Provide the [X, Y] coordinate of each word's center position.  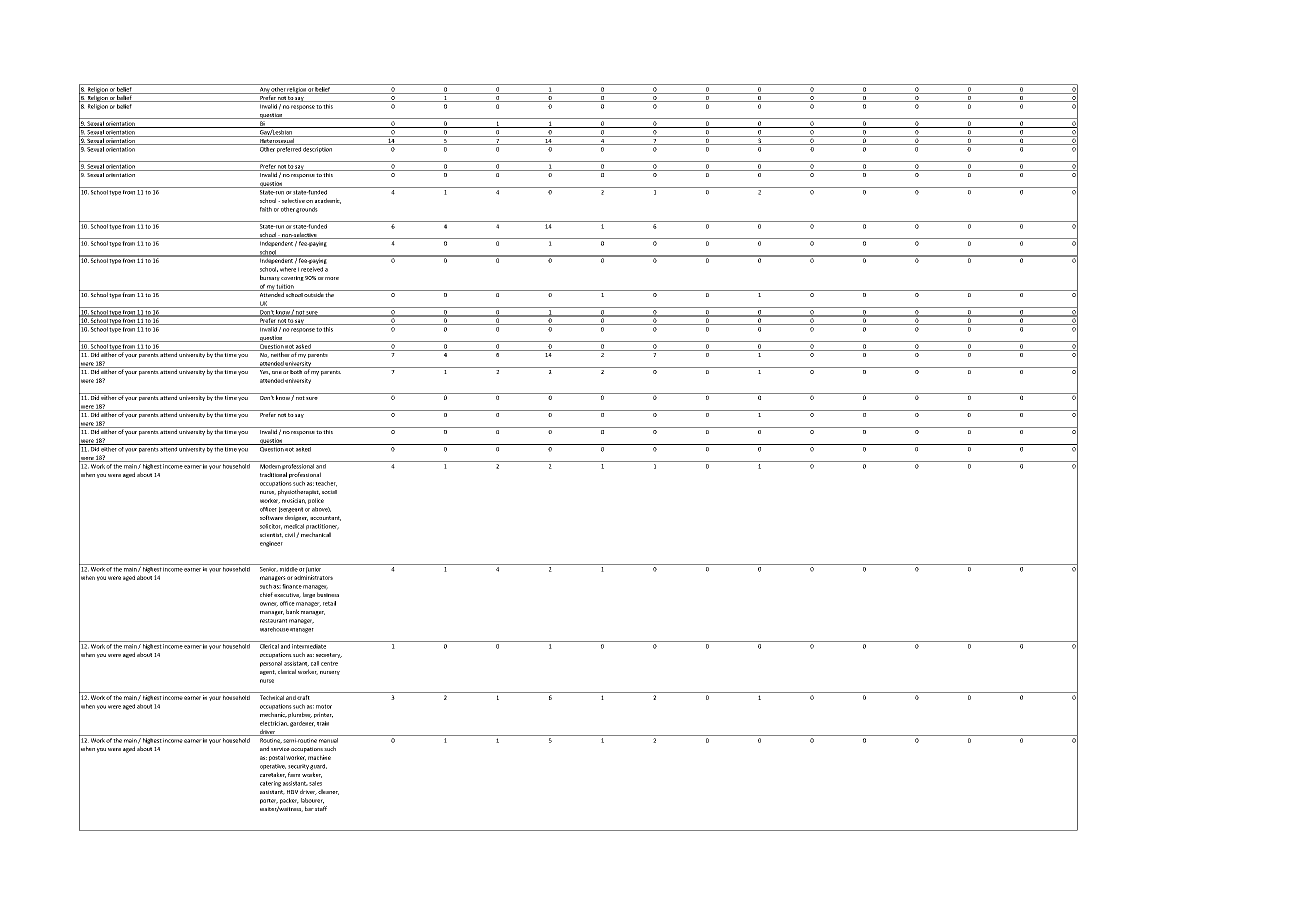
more [332, 278]
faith [266, 209]
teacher [326, 484]
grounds [307, 210]
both [296, 370]
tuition [285, 287]
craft [303, 697]
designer [296, 518]
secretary [329, 655]
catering [270, 784]
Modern [270, 465]
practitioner [322, 527]
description [318, 148]
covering [292, 278]
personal [271, 664]
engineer [271, 544]
